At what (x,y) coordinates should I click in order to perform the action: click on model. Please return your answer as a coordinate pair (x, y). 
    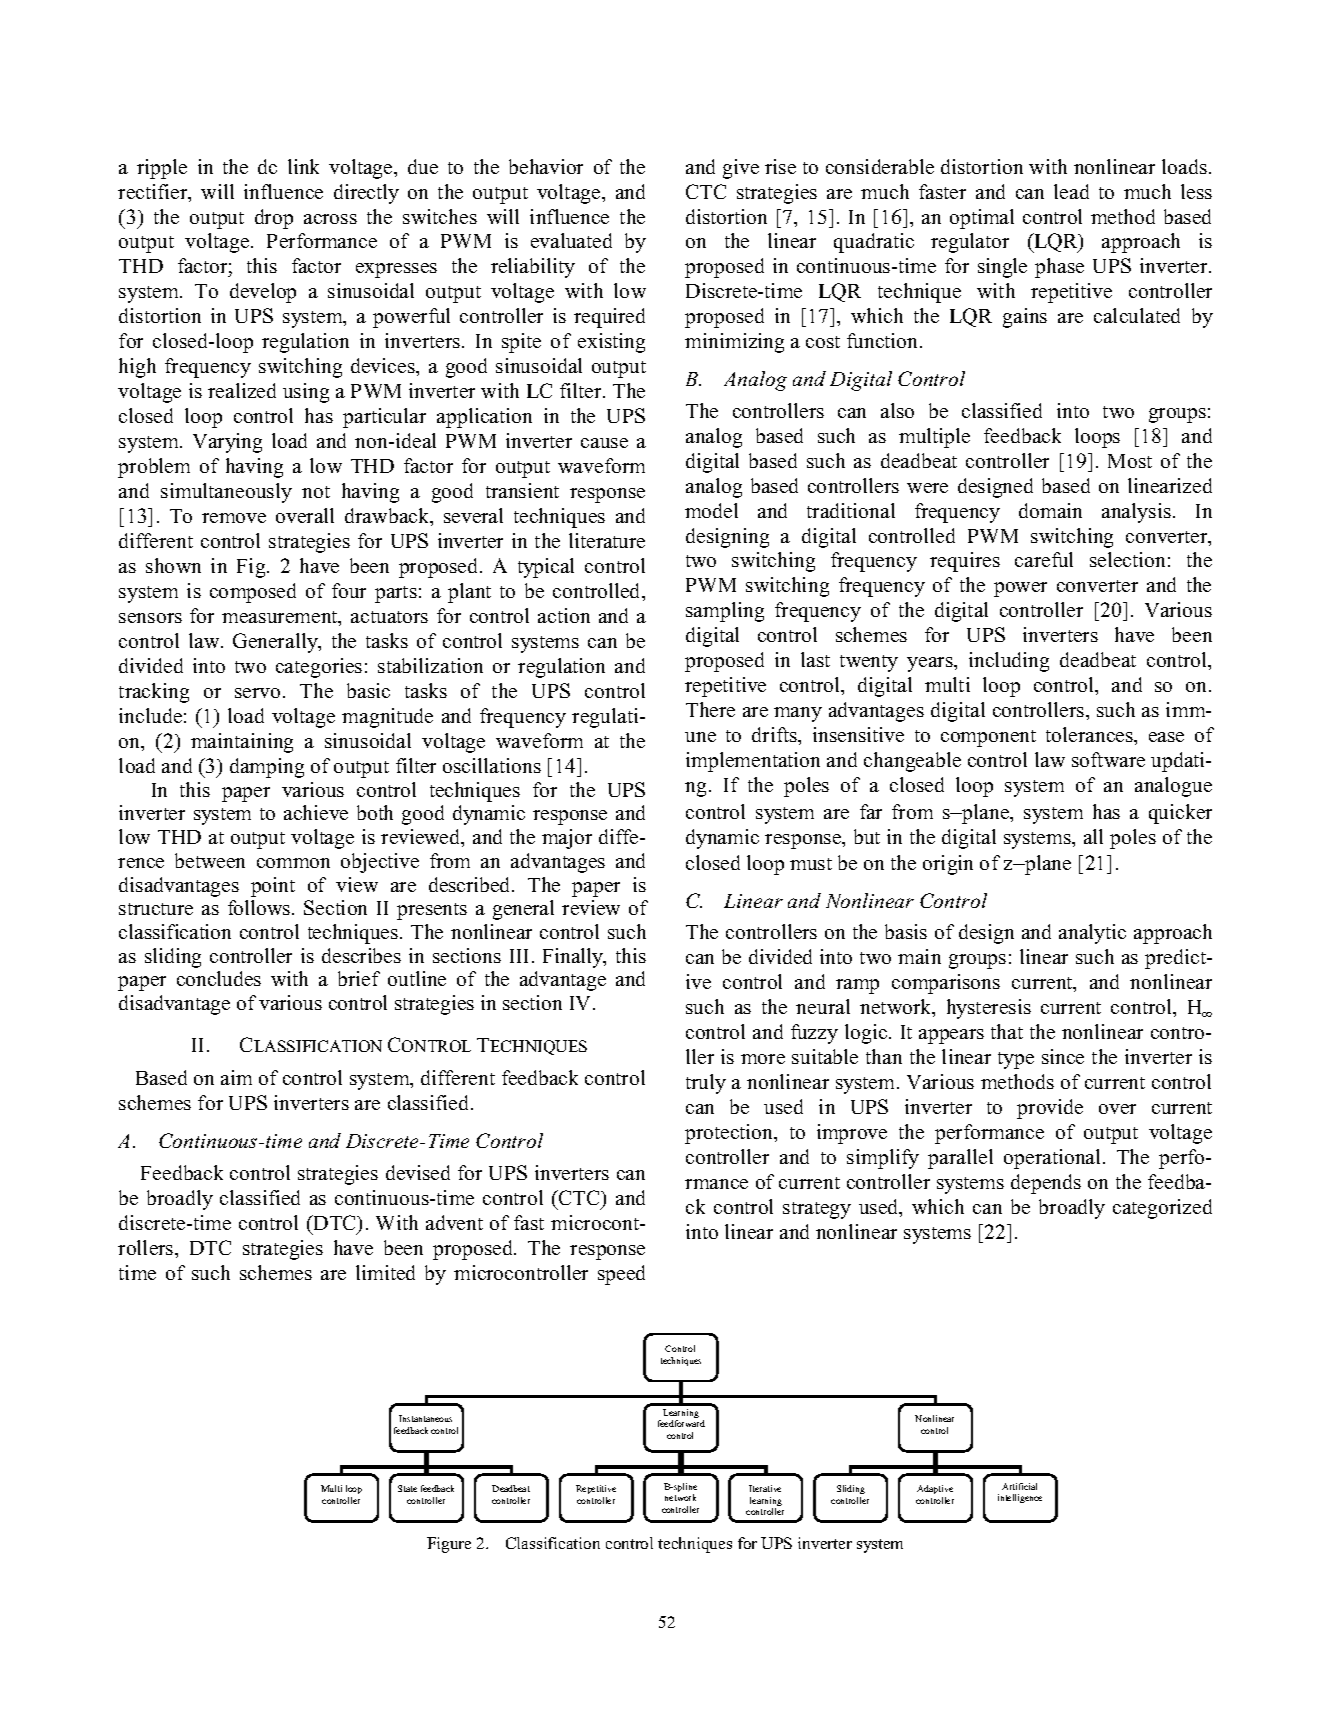
    Looking at the image, I should click on (711, 510).
